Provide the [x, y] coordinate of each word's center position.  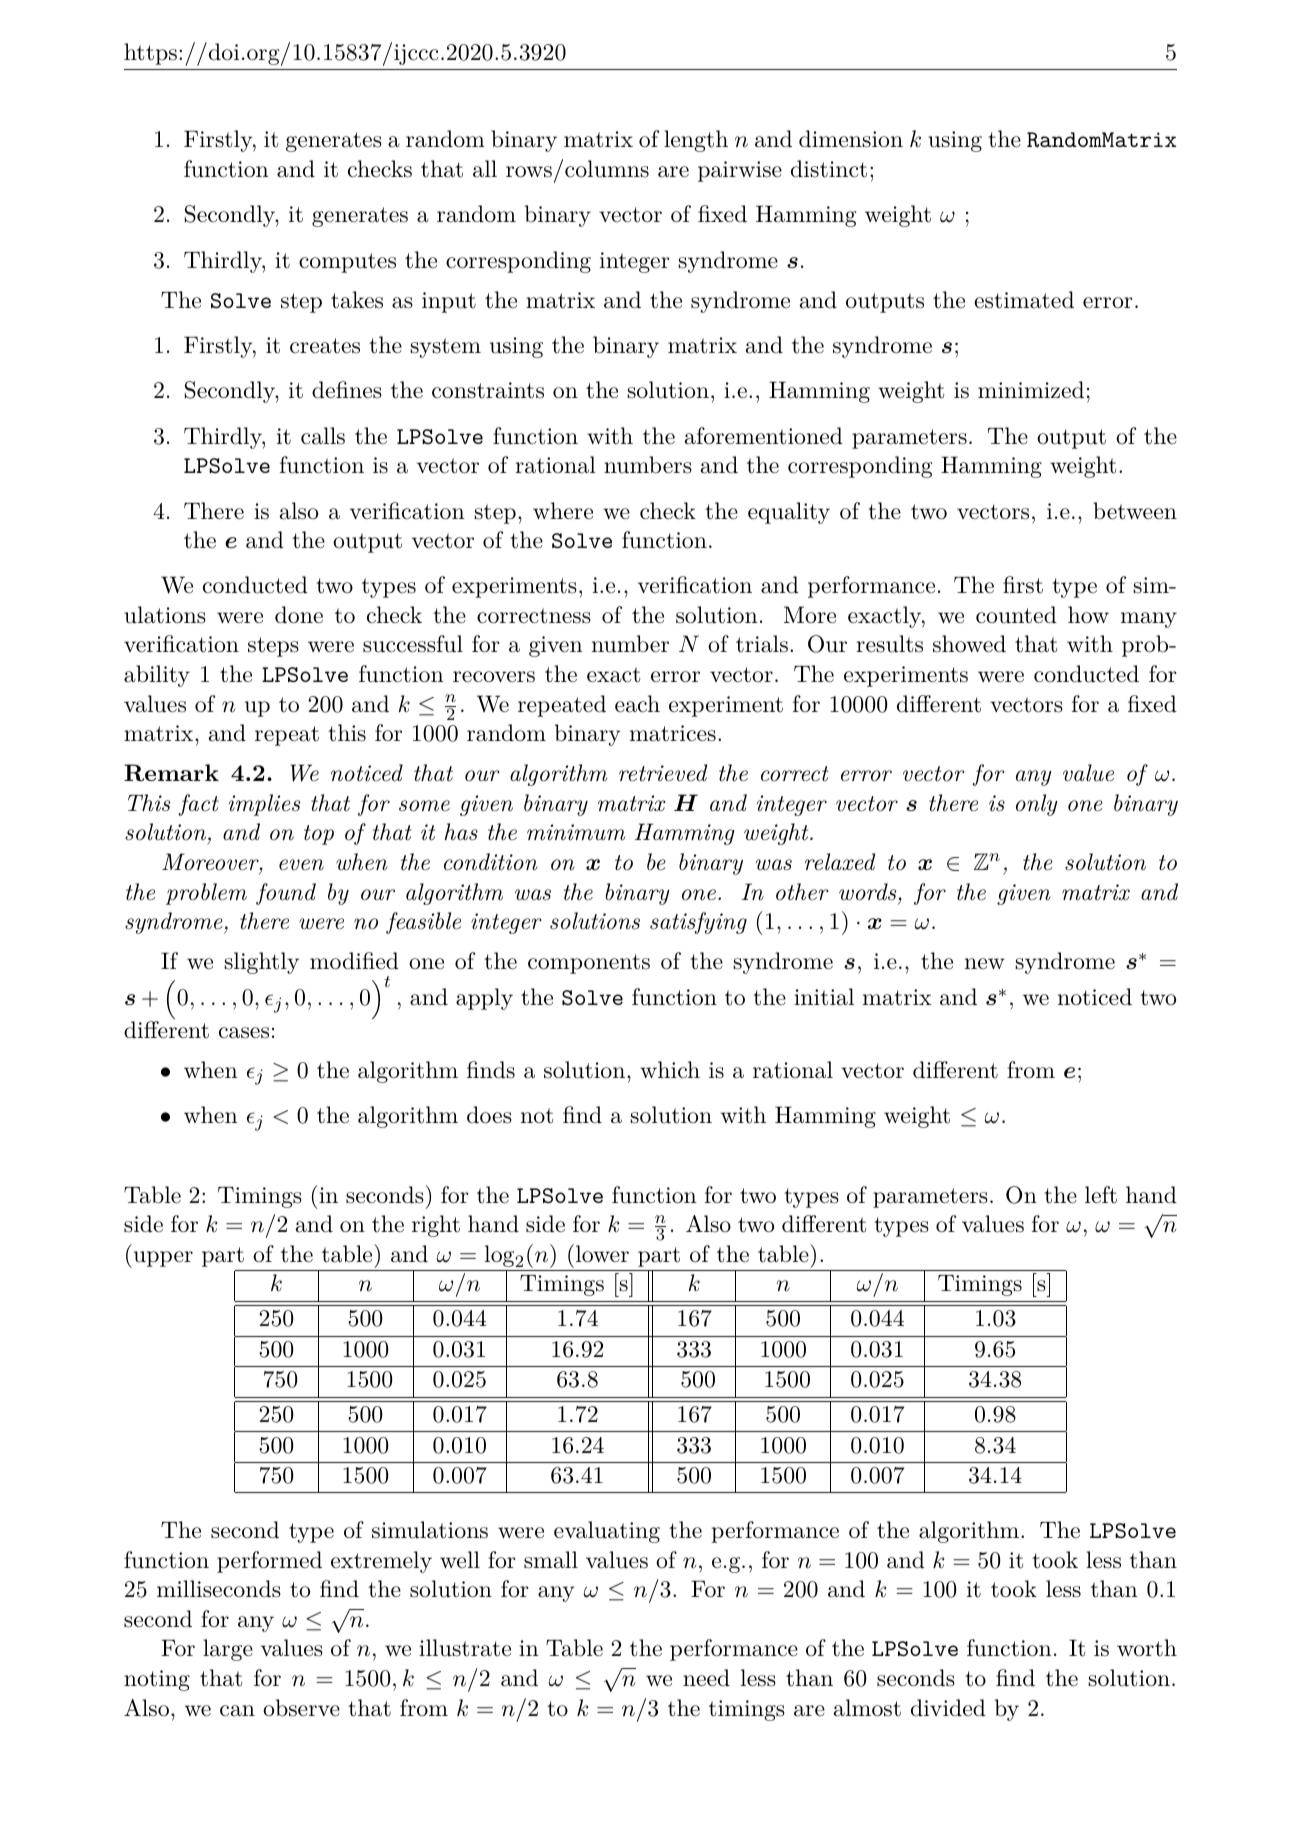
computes [347, 263]
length [696, 141]
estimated [1024, 300]
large [228, 1650]
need [706, 1678]
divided [948, 1708]
